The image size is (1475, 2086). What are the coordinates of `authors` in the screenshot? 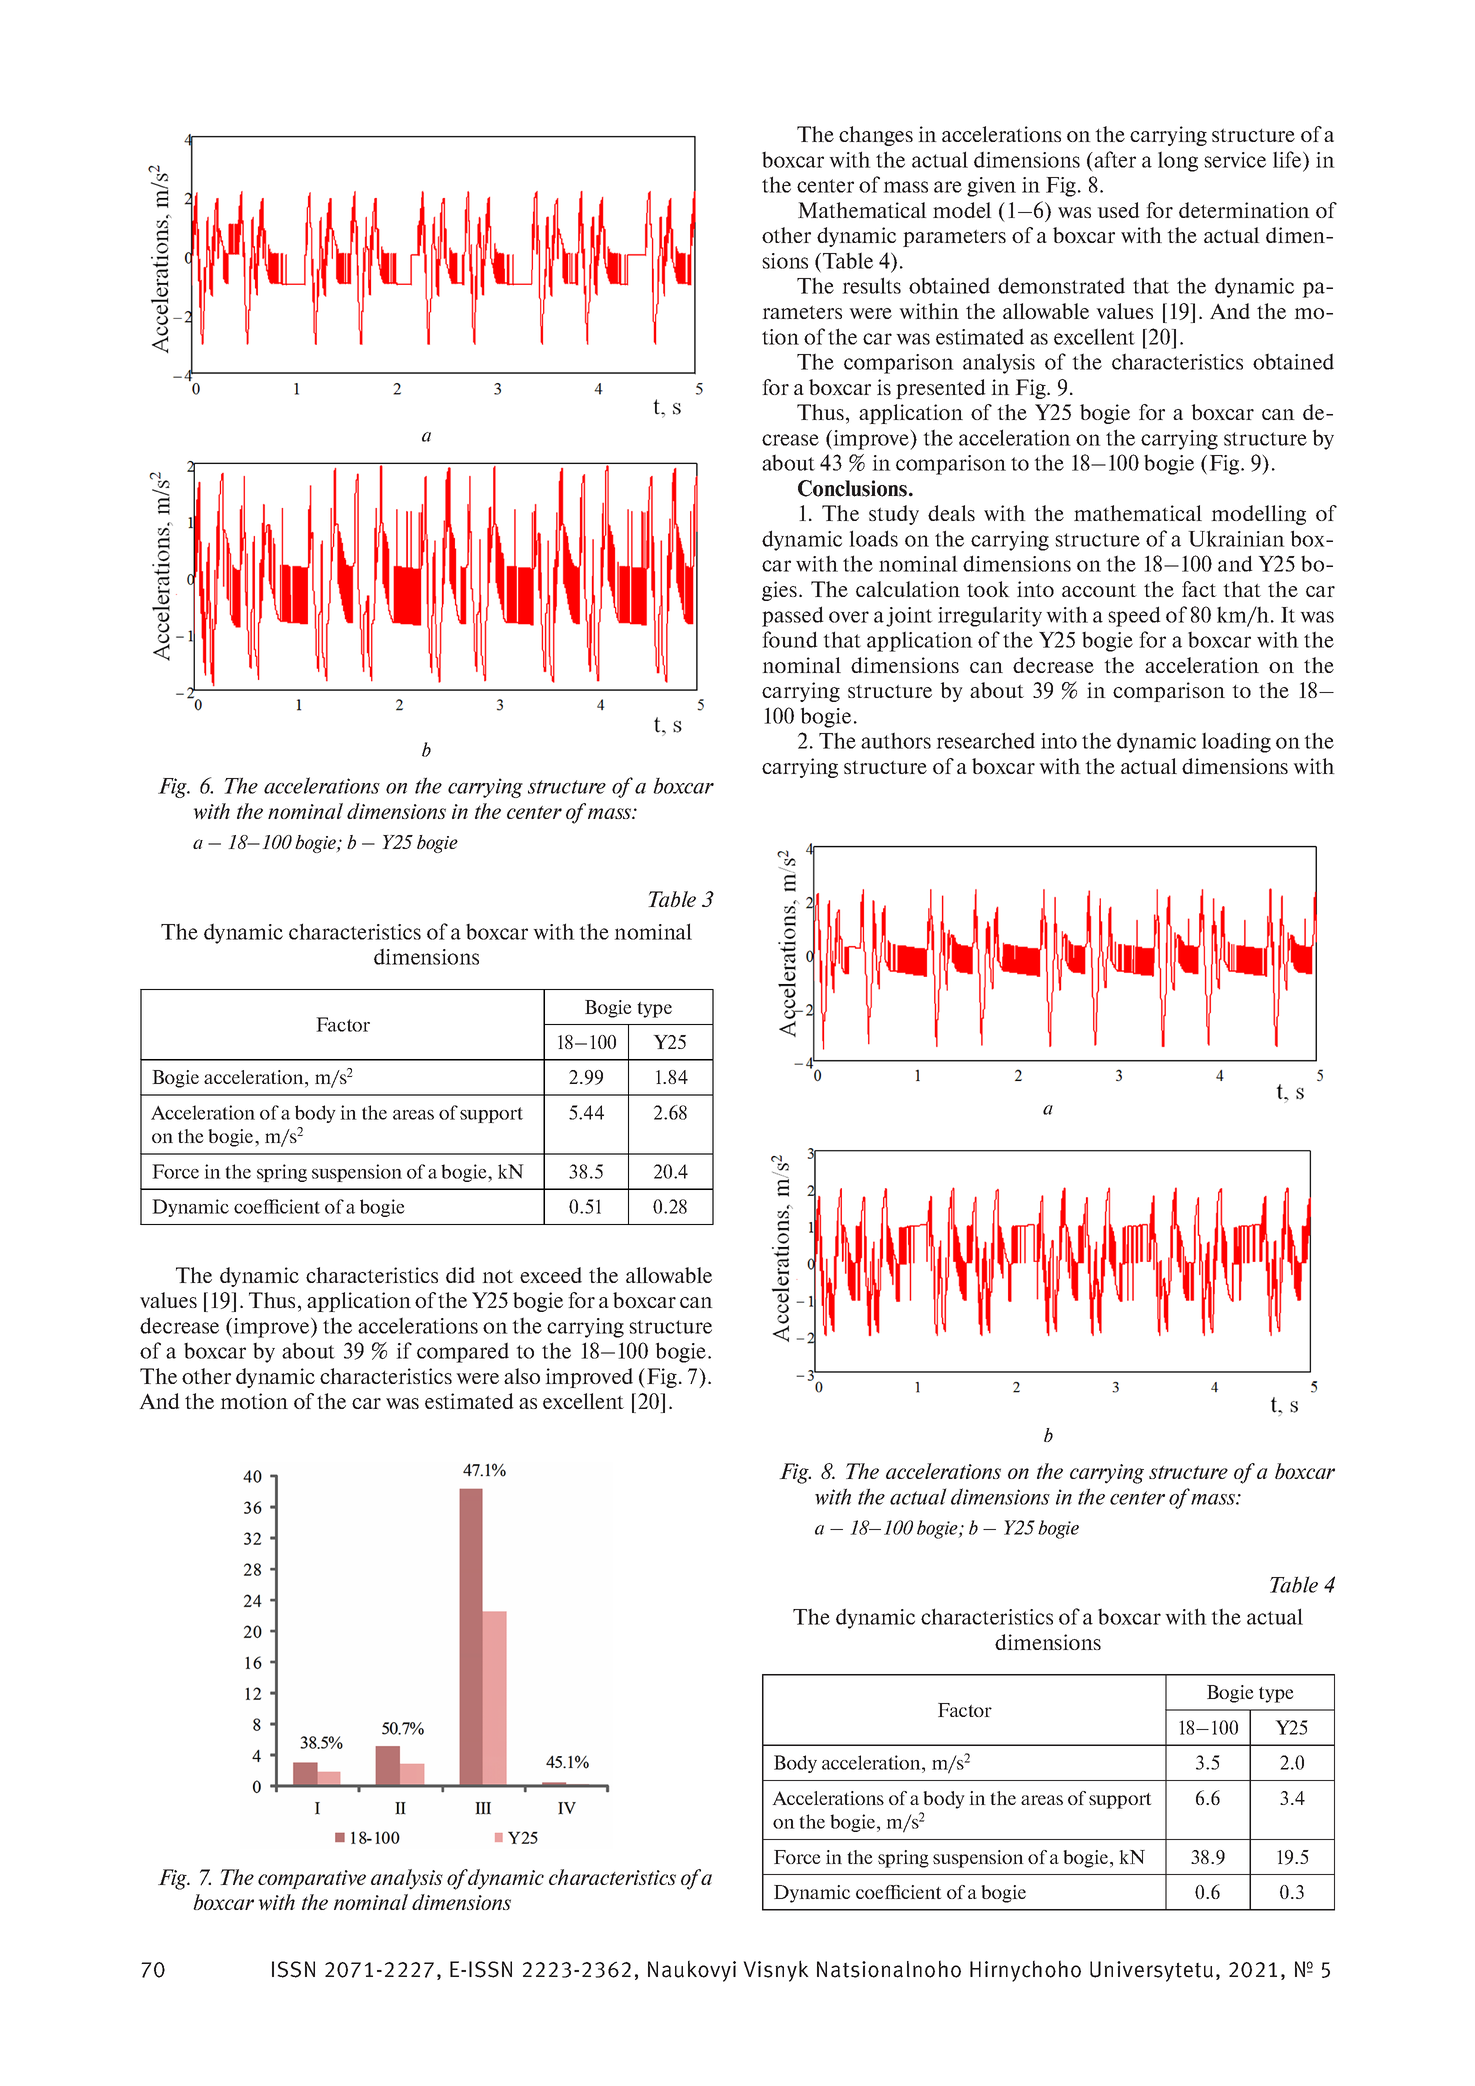 It's located at (896, 740).
